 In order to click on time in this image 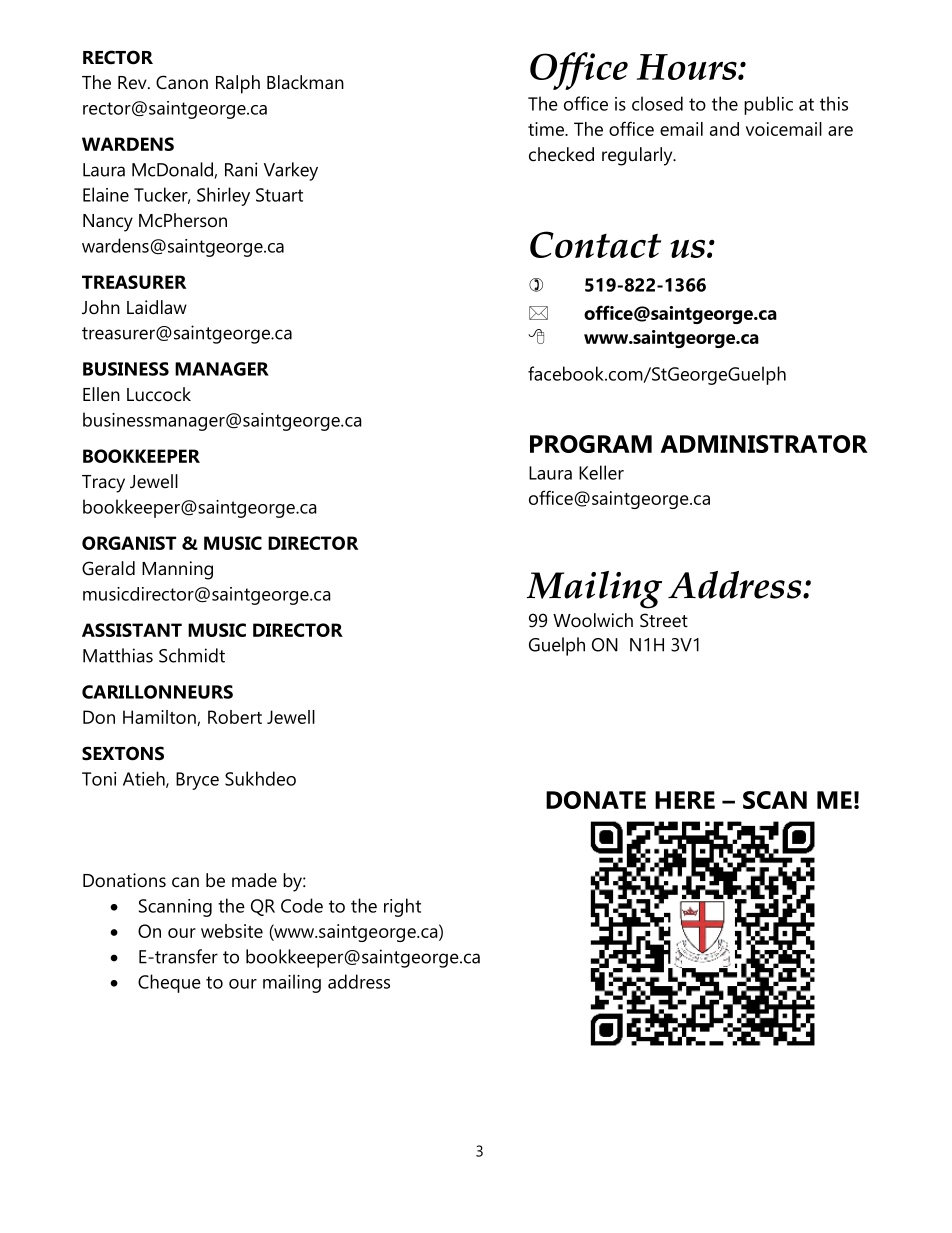, I will do `click(547, 129)`.
